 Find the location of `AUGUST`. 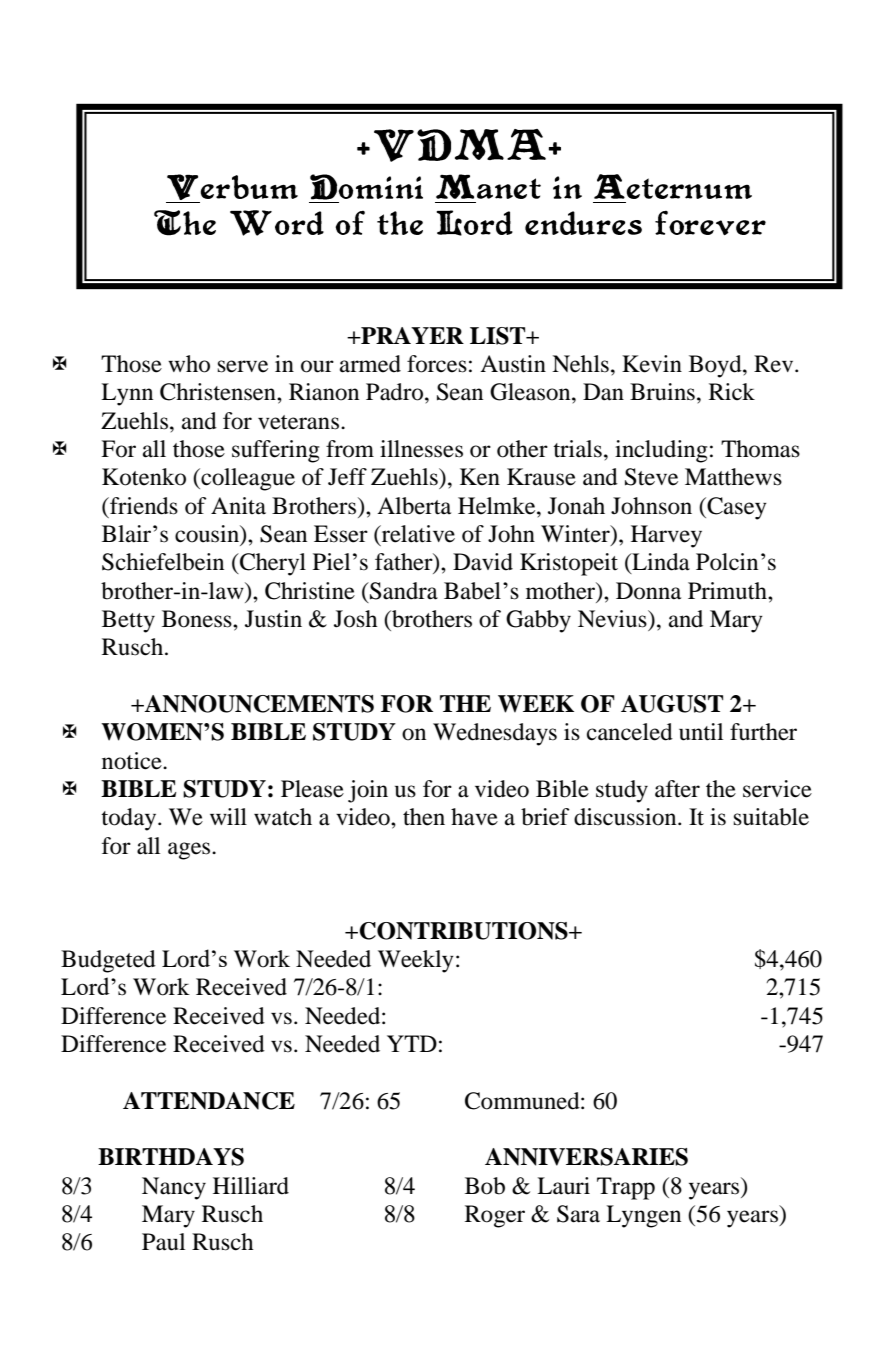

AUGUST is located at coordinates (672, 704).
